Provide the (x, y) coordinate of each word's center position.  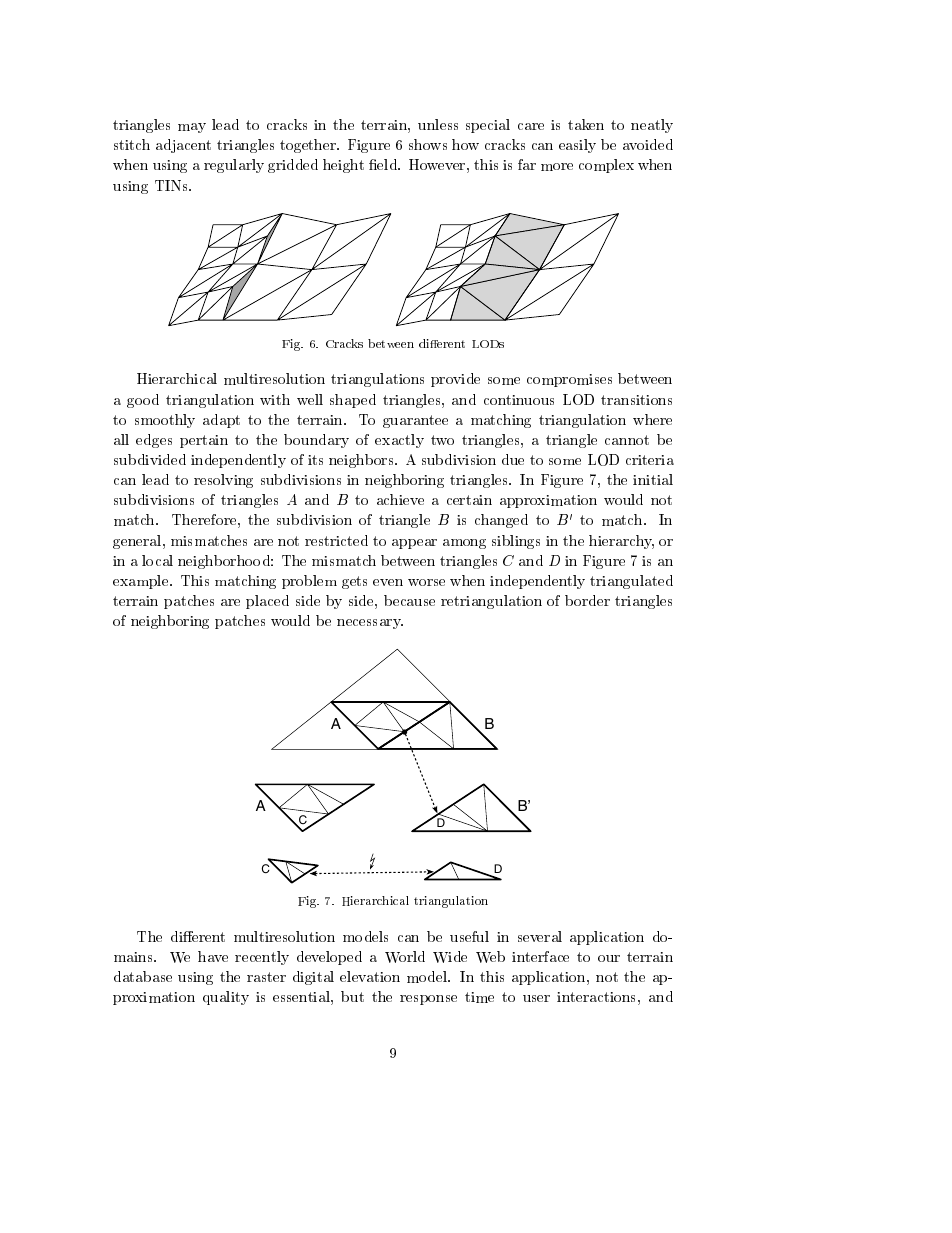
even (388, 582)
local (157, 560)
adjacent (183, 146)
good (143, 401)
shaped (353, 401)
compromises (569, 380)
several (540, 936)
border (587, 600)
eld (388, 164)
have (213, 956)
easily (577, 146)
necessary (370, 624)
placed (267, 602)
